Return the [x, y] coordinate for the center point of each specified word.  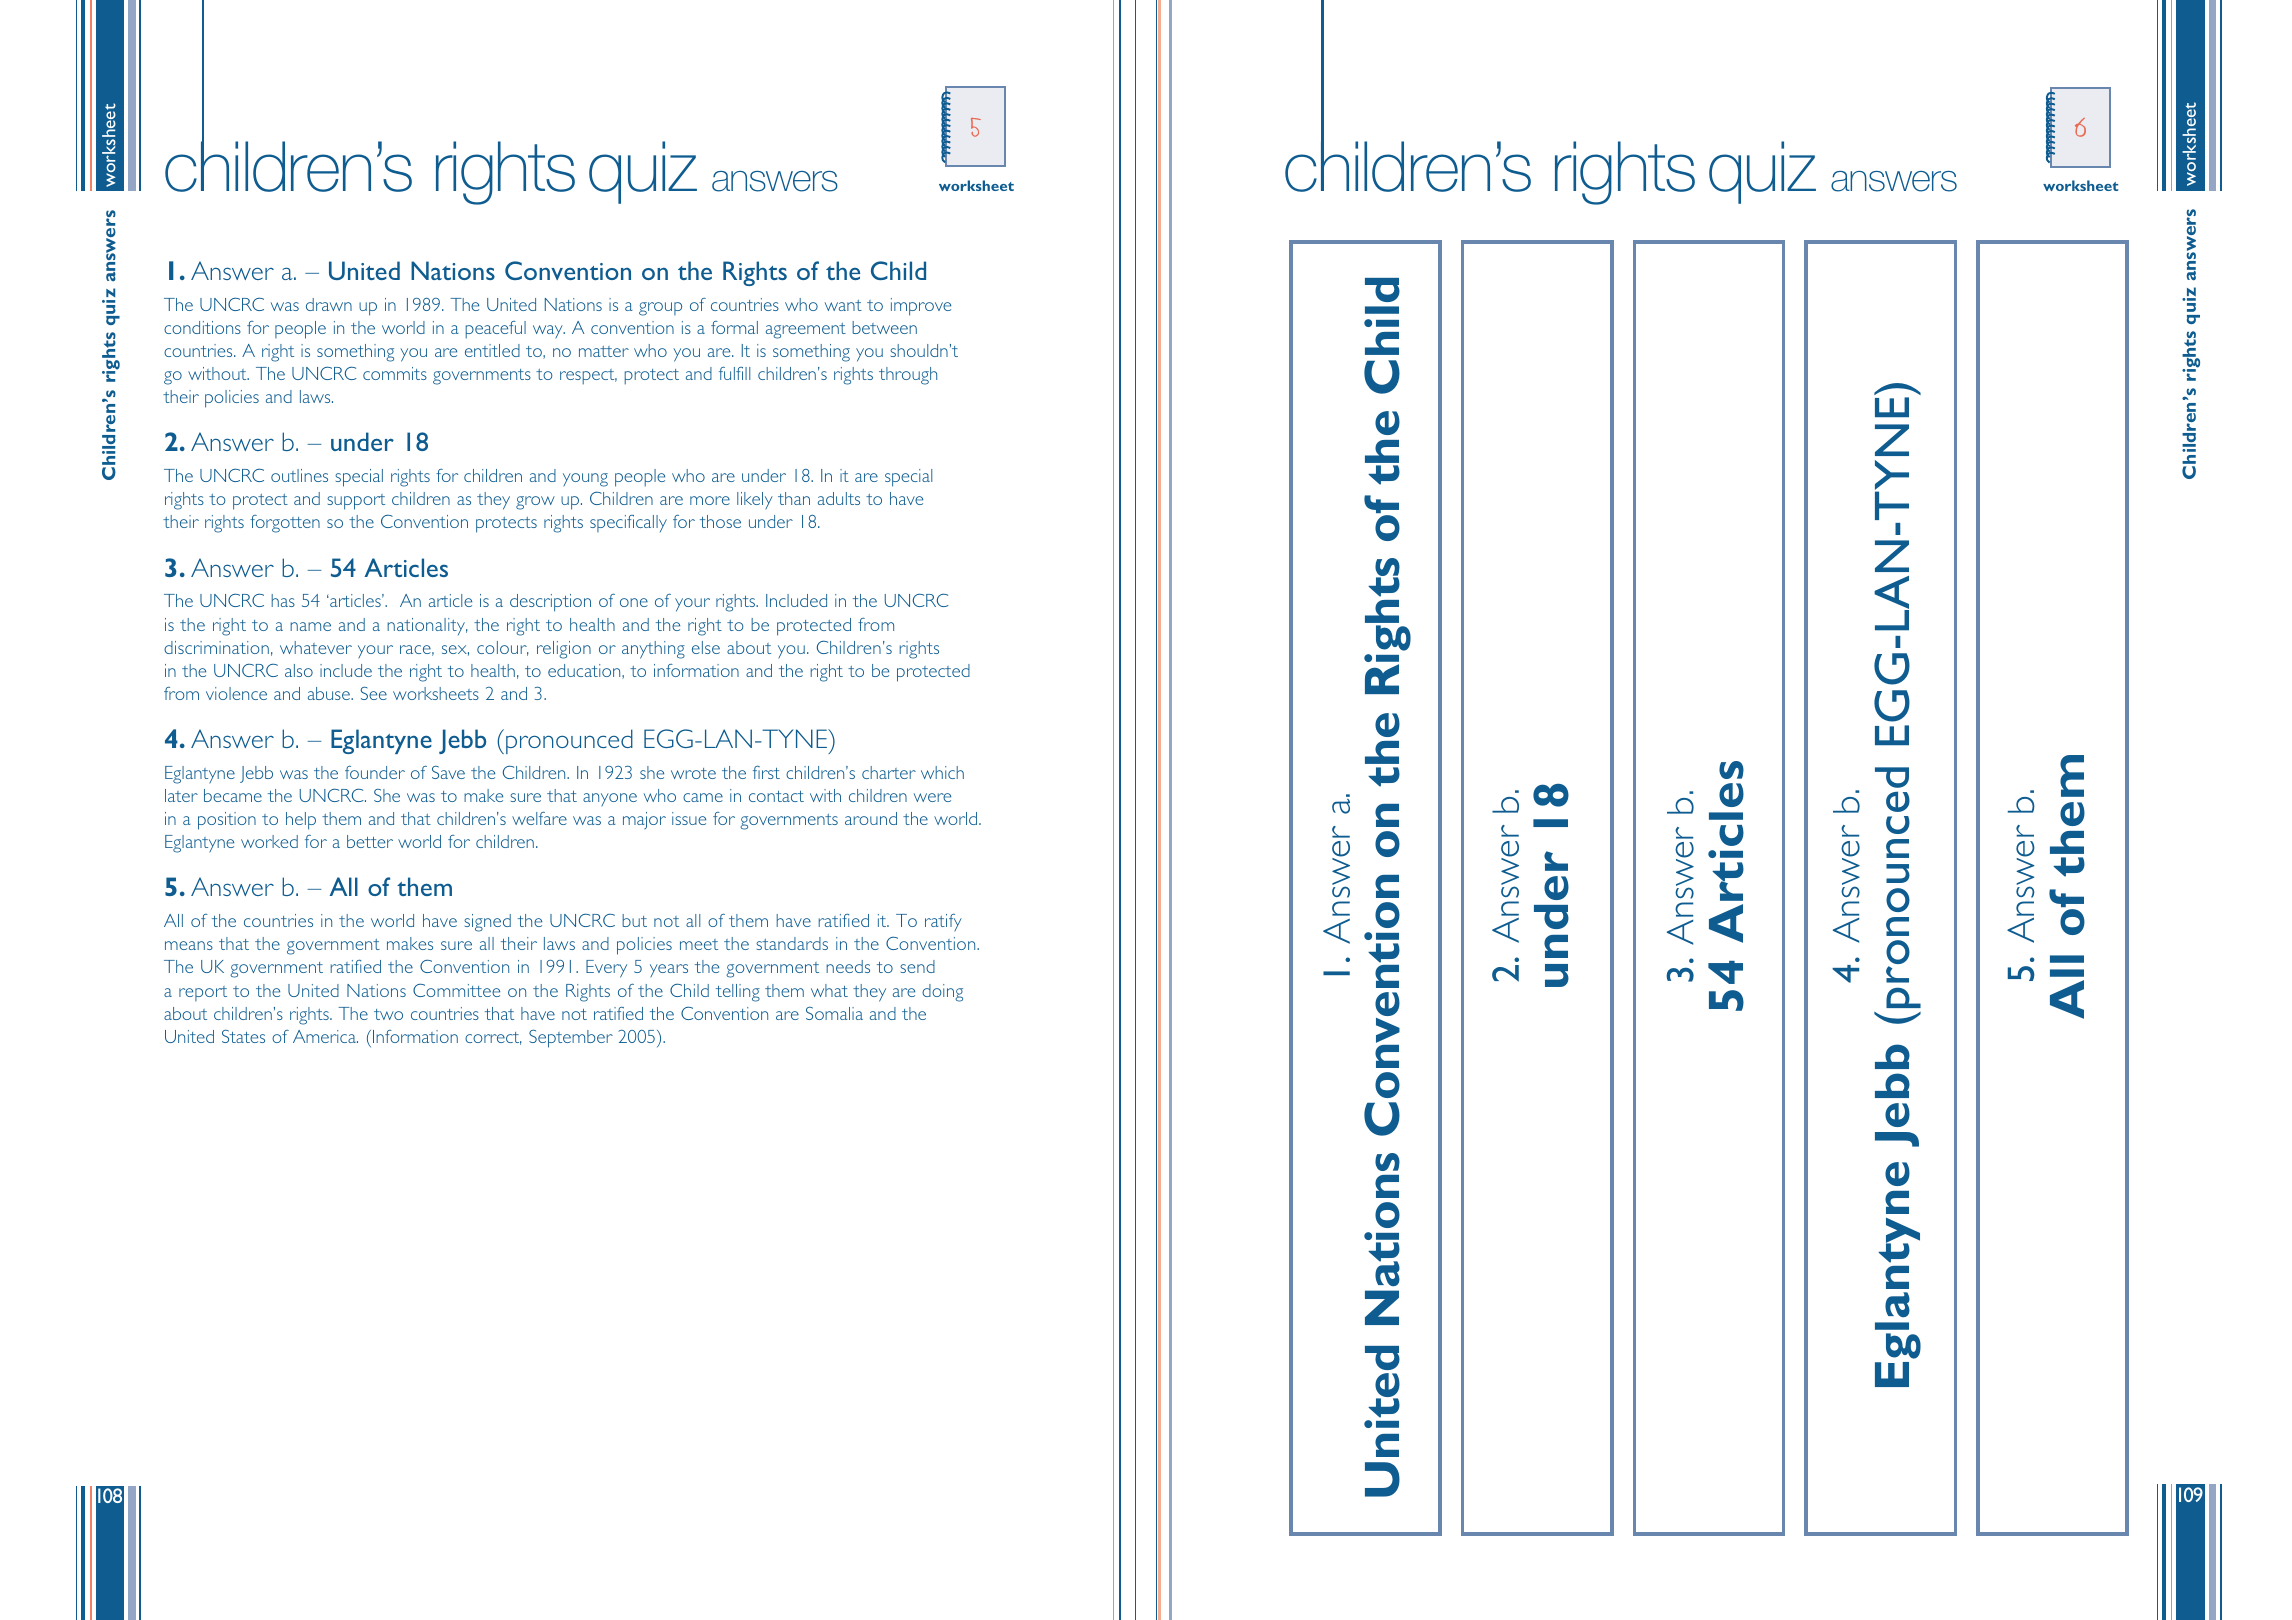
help [301, 821]
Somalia [834, 1013]
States [243, 1036]
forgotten [285, 524]
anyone [610, 800]
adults [839, 498]
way [549, 332]
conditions [202, 327]
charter [889, 772]
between [884, 327]
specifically [628, 523]
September [571, 1039]
